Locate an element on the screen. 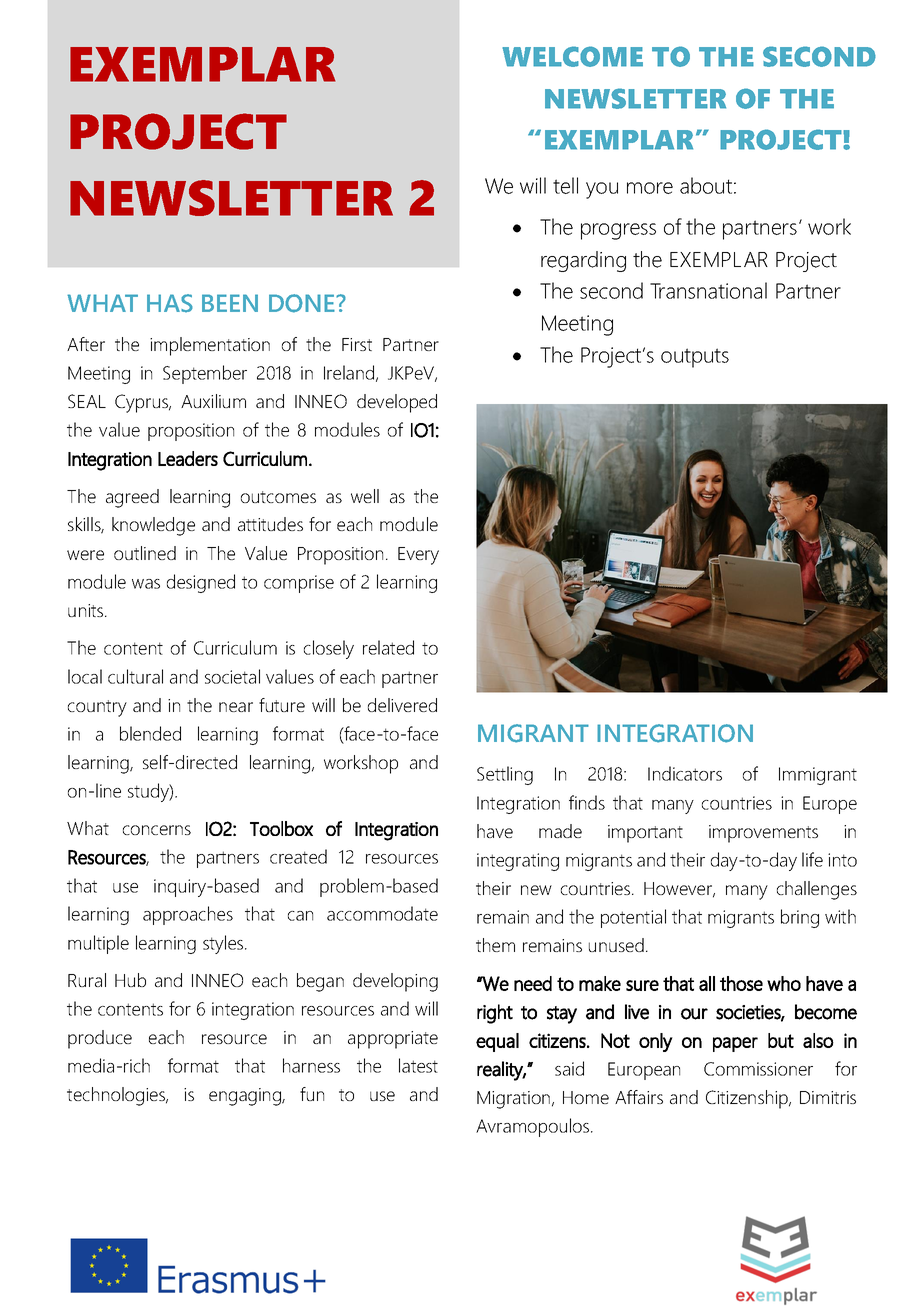  outputs is located at coordinates (695, 358).
